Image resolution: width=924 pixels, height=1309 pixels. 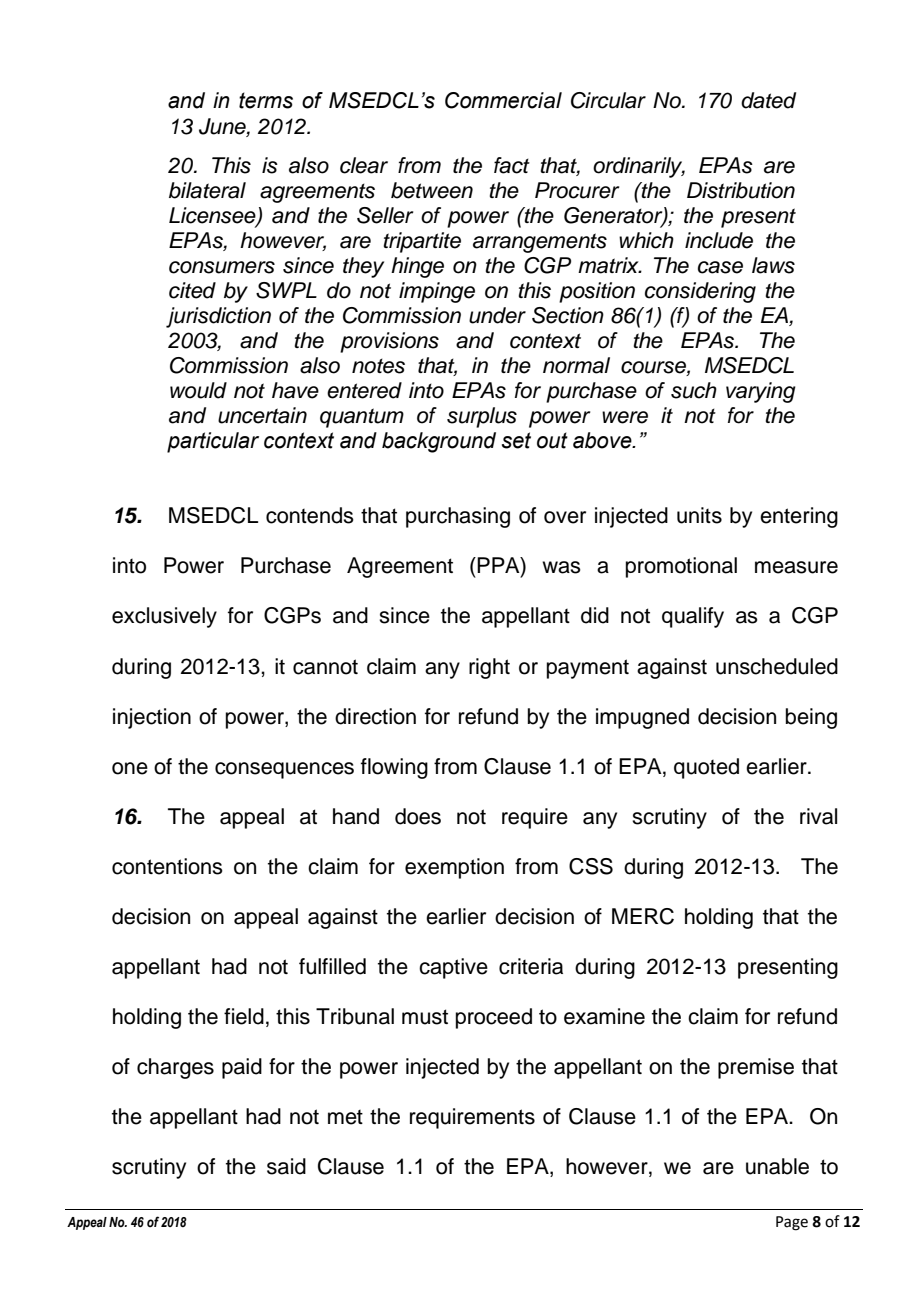 I want to click on dated, so click(x=768, y=100).
